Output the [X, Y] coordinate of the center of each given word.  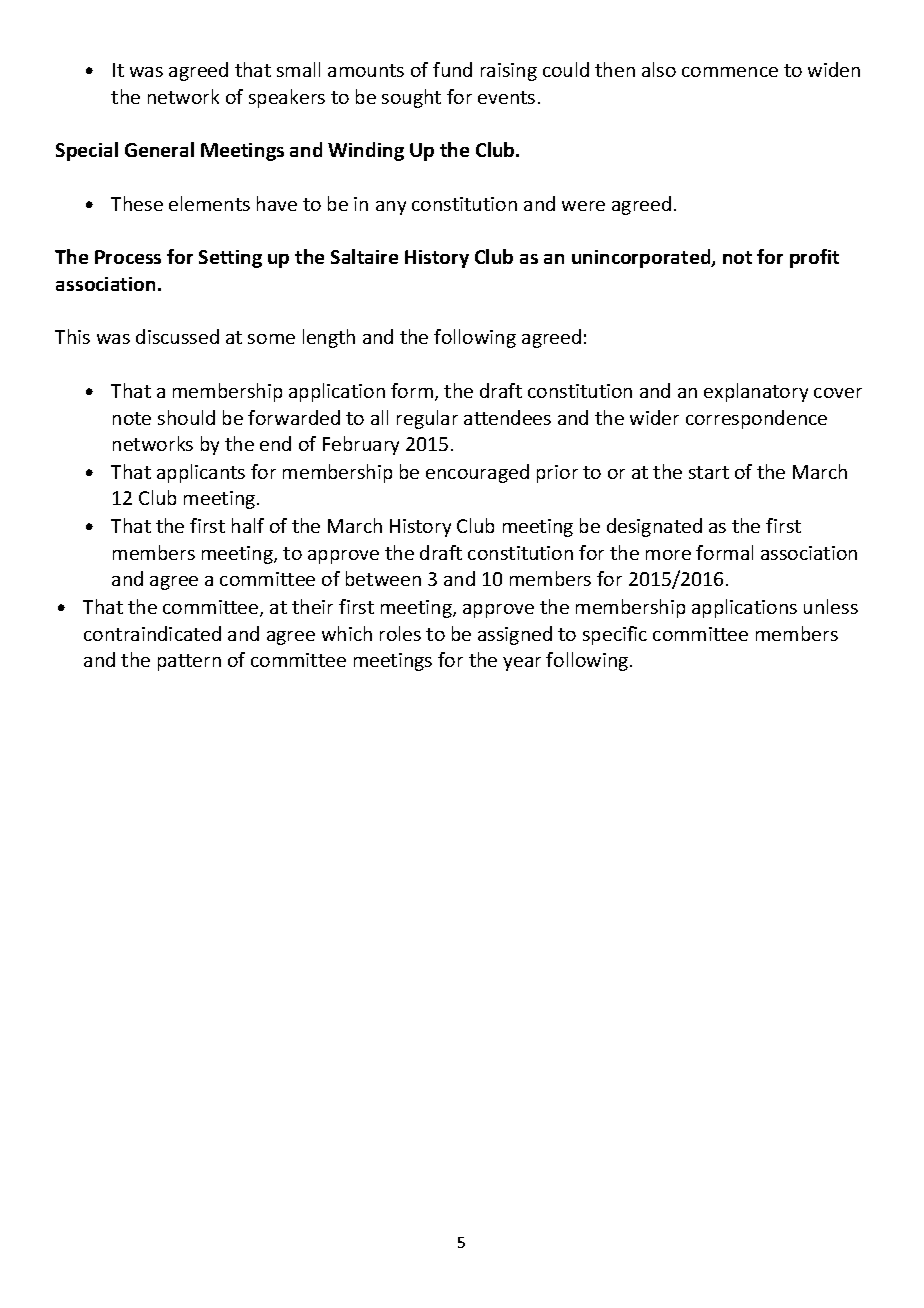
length [329, 338]
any [391, 208]
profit [814, 258]
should [186, 417]
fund [452, 69]
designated [654, 527]
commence [730, 72]
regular [427, 419]
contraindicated [152, 633]
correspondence [756, 419]
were [583, 206]
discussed [177, 336]
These [137, 203]
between [383, 578]
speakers [287, 98]
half [248, 525]
